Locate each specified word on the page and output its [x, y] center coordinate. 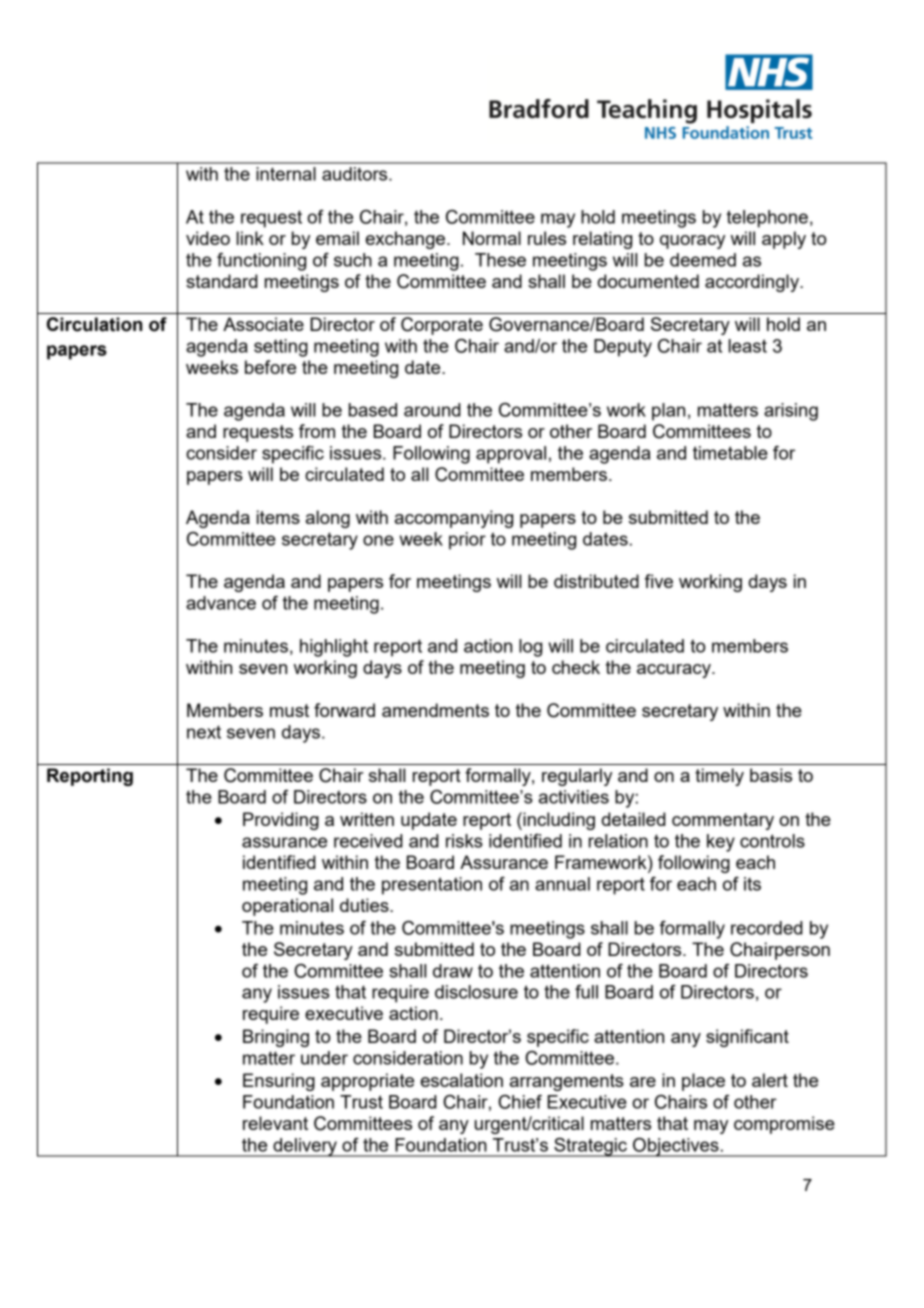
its [752, 884]
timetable [730, 453]
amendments [435, 710]
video [208, 238]
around [432, 410]
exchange [407, 240]
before [270, 367]
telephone [767, 219]
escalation [462, 1080]
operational [287, 907]
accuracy [675, 671]
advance [221, 603]
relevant [275, 1123]
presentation [432, 886]
